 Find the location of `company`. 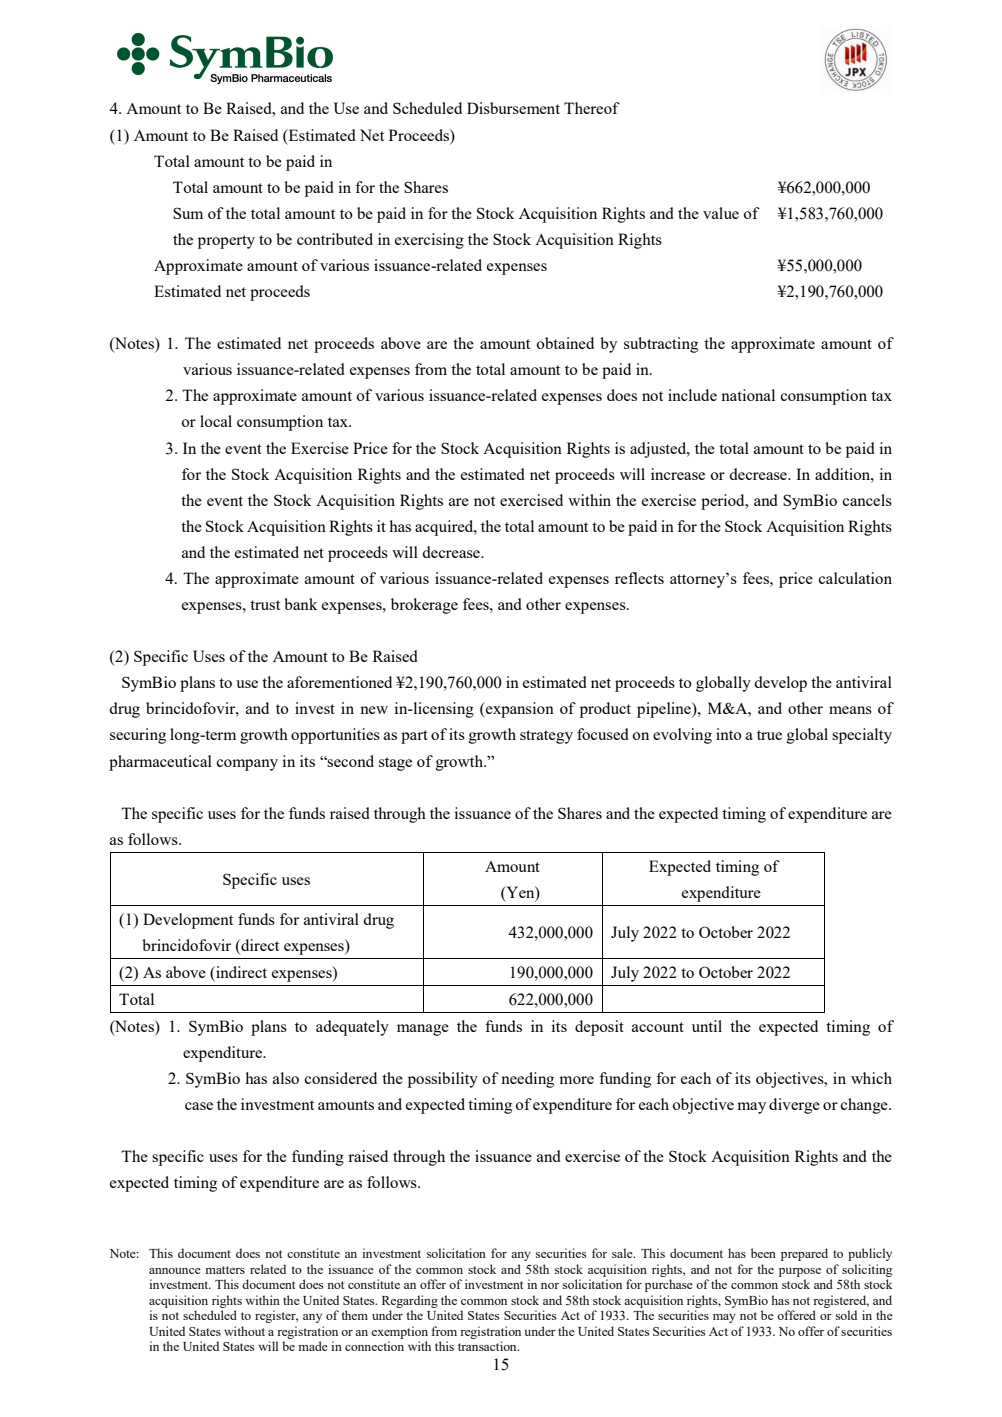

company is located at coordinates (247, 765).
